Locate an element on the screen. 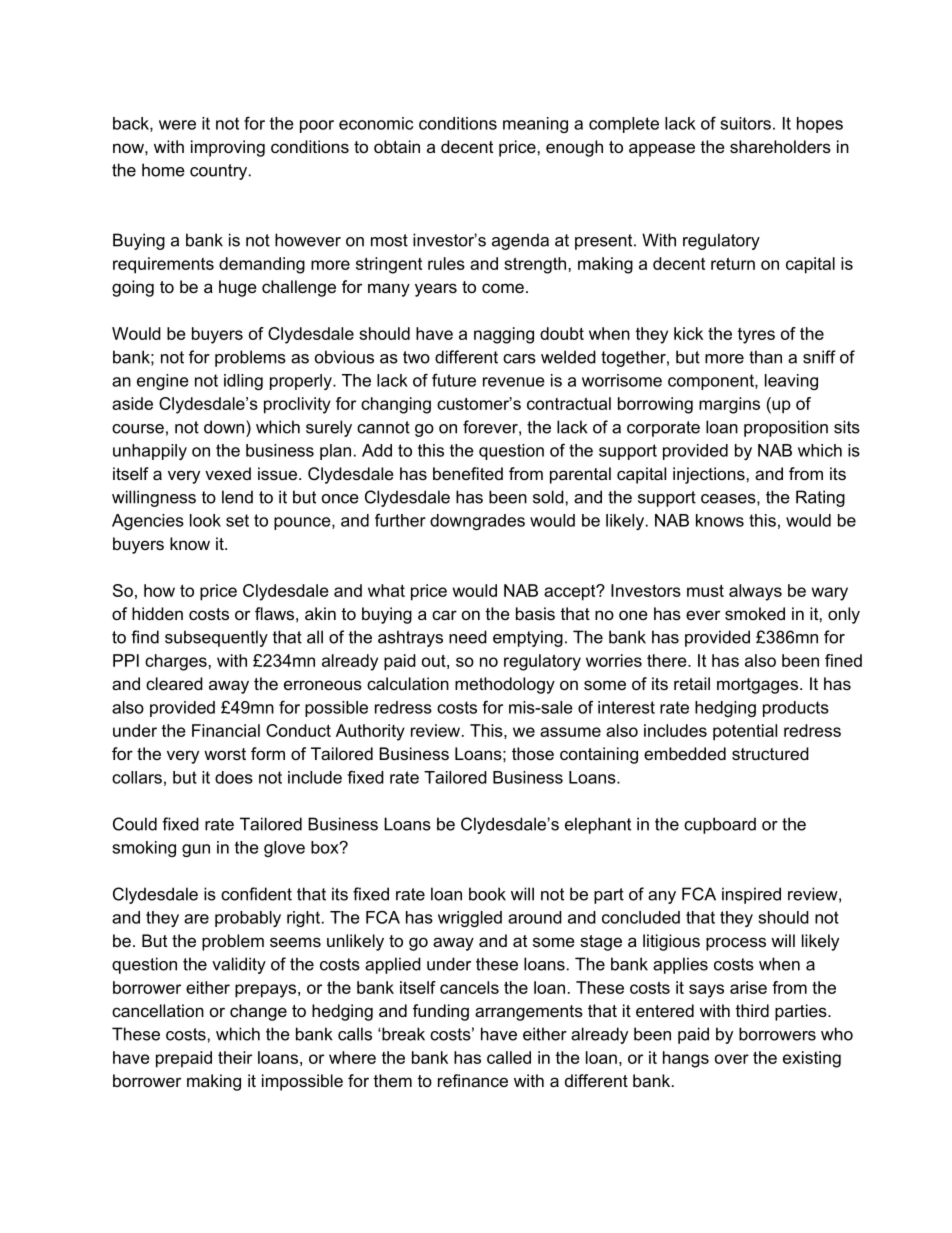 The width and height of the screenshot is (952, 1233). book is located at coordinates (487, 894).
